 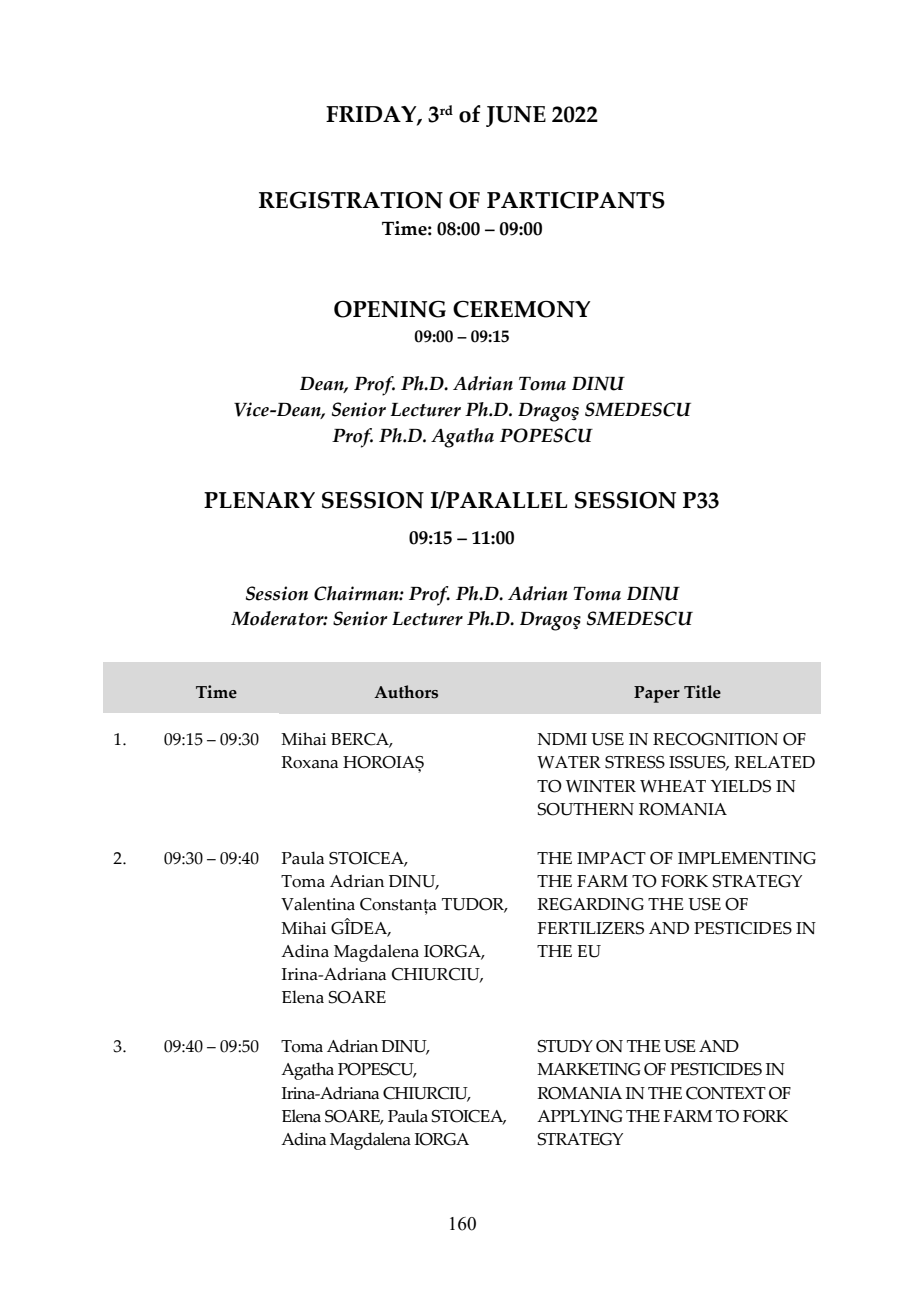 I want to click on JUNE, so click(x=516, y=116).
